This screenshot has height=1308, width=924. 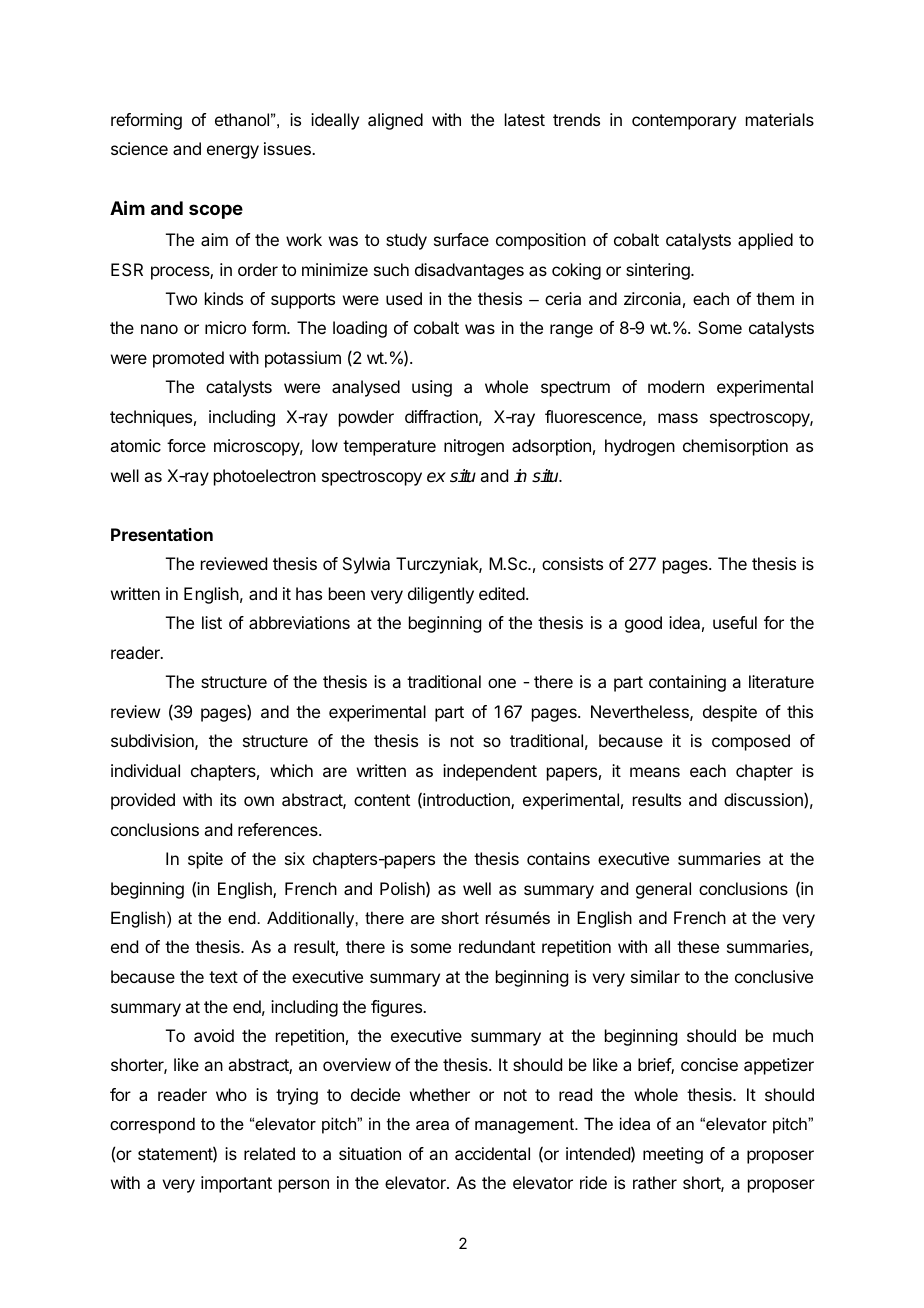 I want to click on latest, so click(x=525, y=119).
